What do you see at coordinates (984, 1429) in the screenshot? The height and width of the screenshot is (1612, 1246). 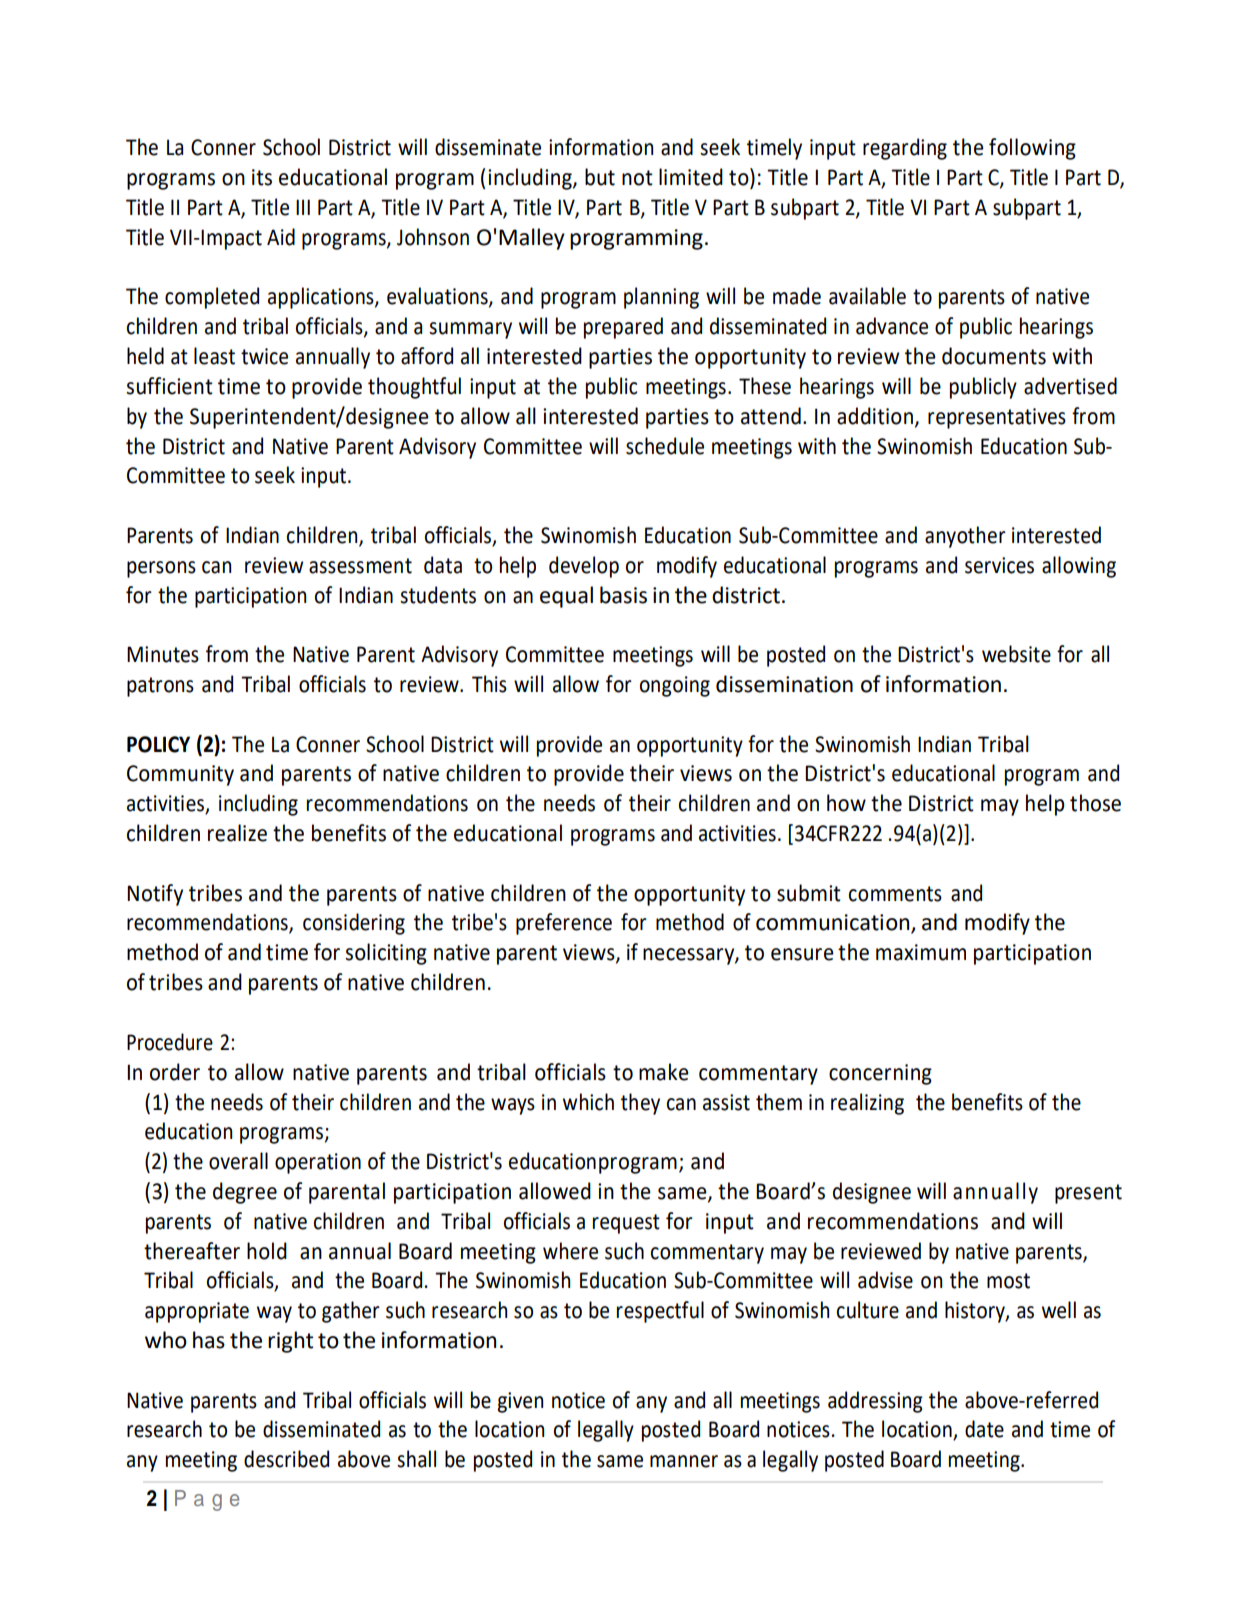 I see `date` at bounding box center [984, 1429].
